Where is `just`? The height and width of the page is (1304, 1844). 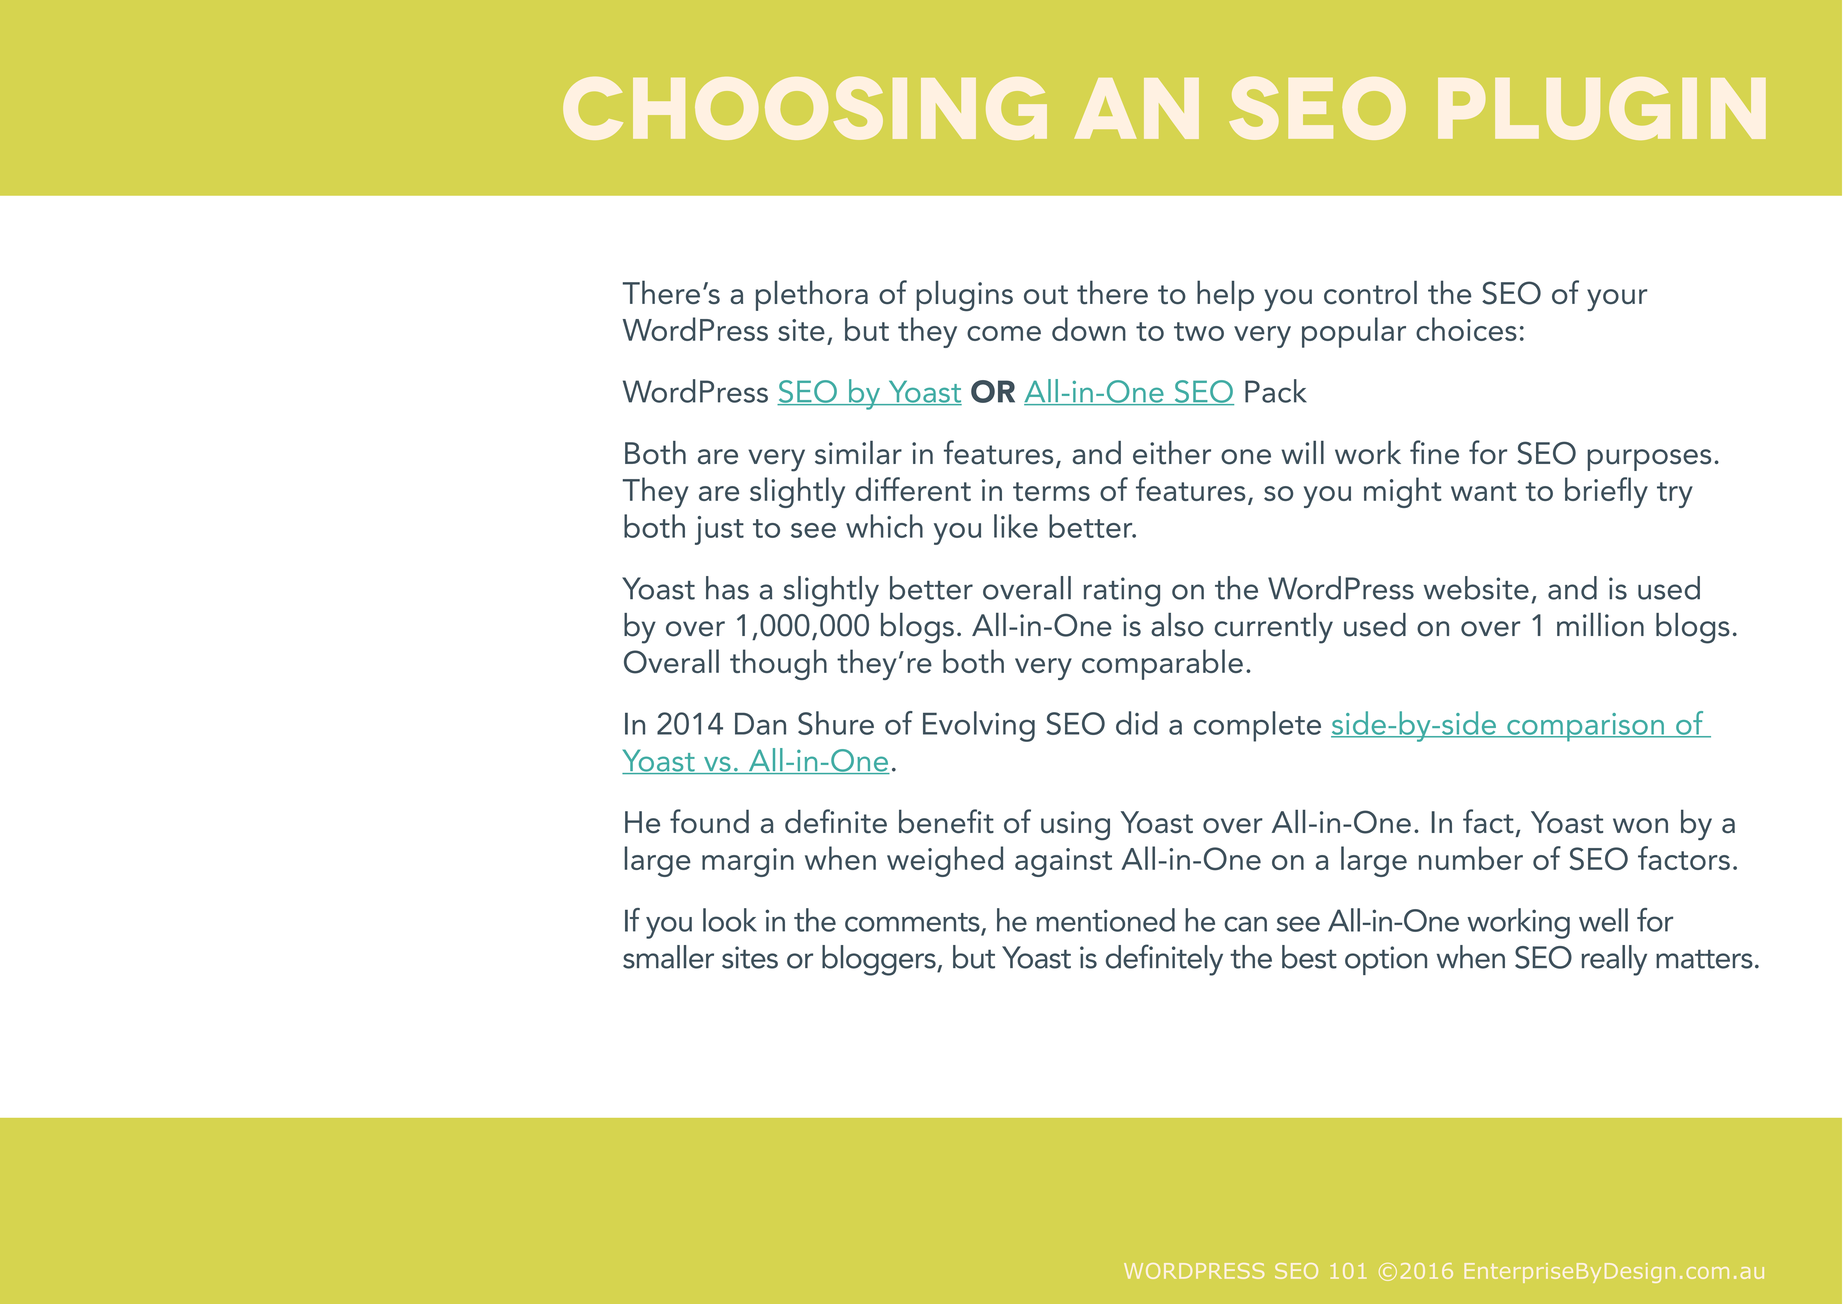 just is located at coordinates (719, 530).
